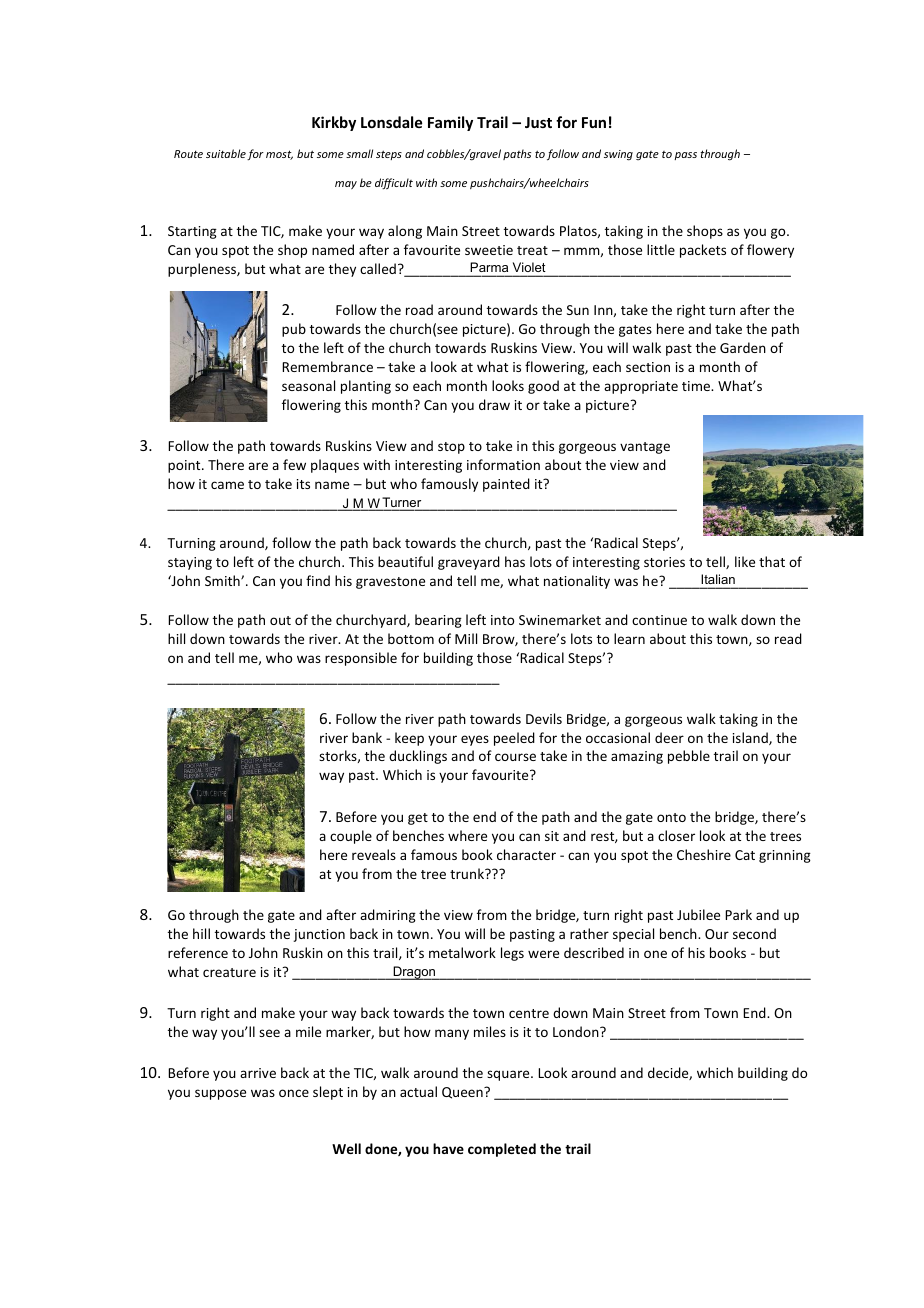  Describe the element at coordinates (704, 854) in the page. I see `Cheshire` at that location.
